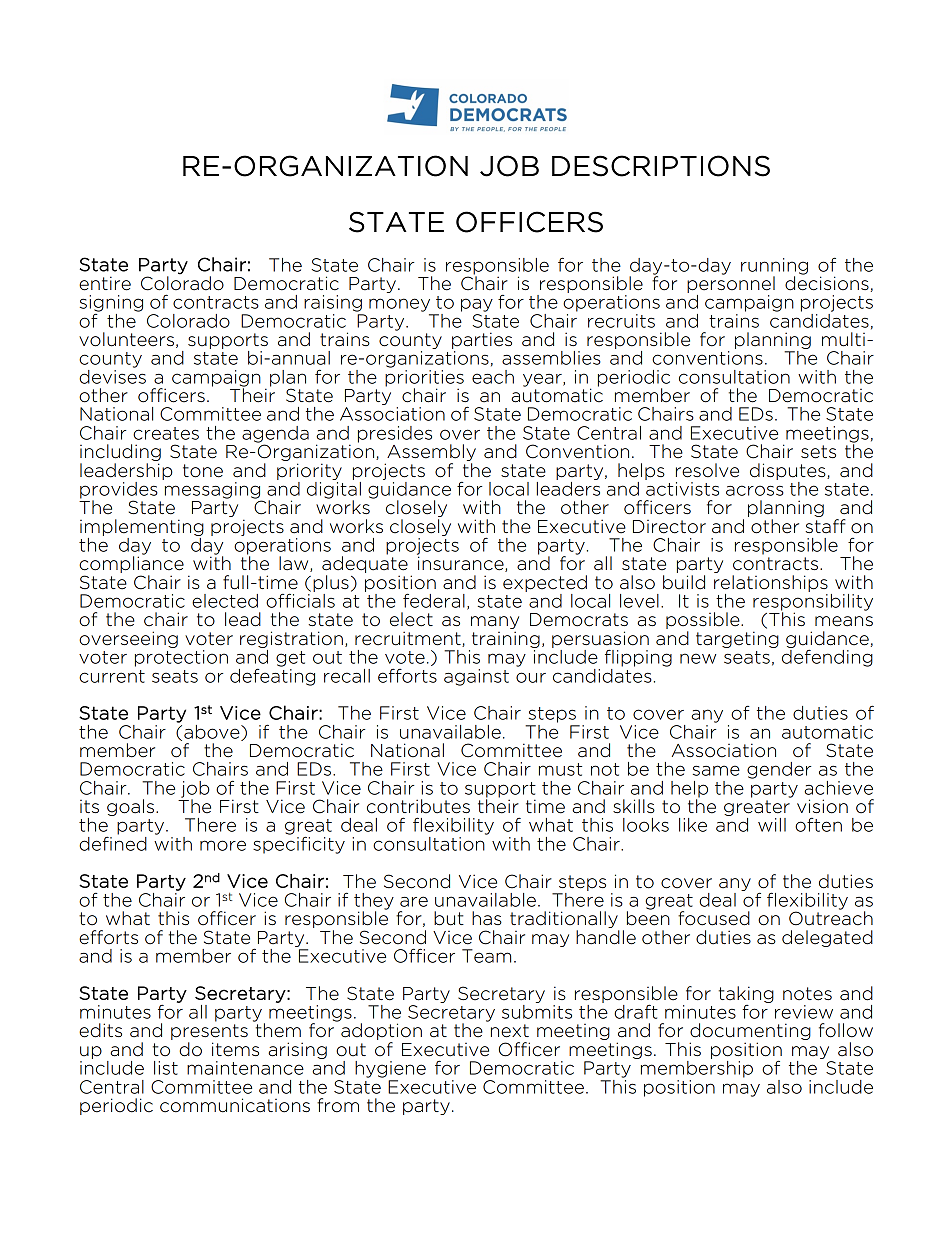 Image resolution: width=952 pixels, height=1233 pixels. I want to click on many, so click(495, 624).
